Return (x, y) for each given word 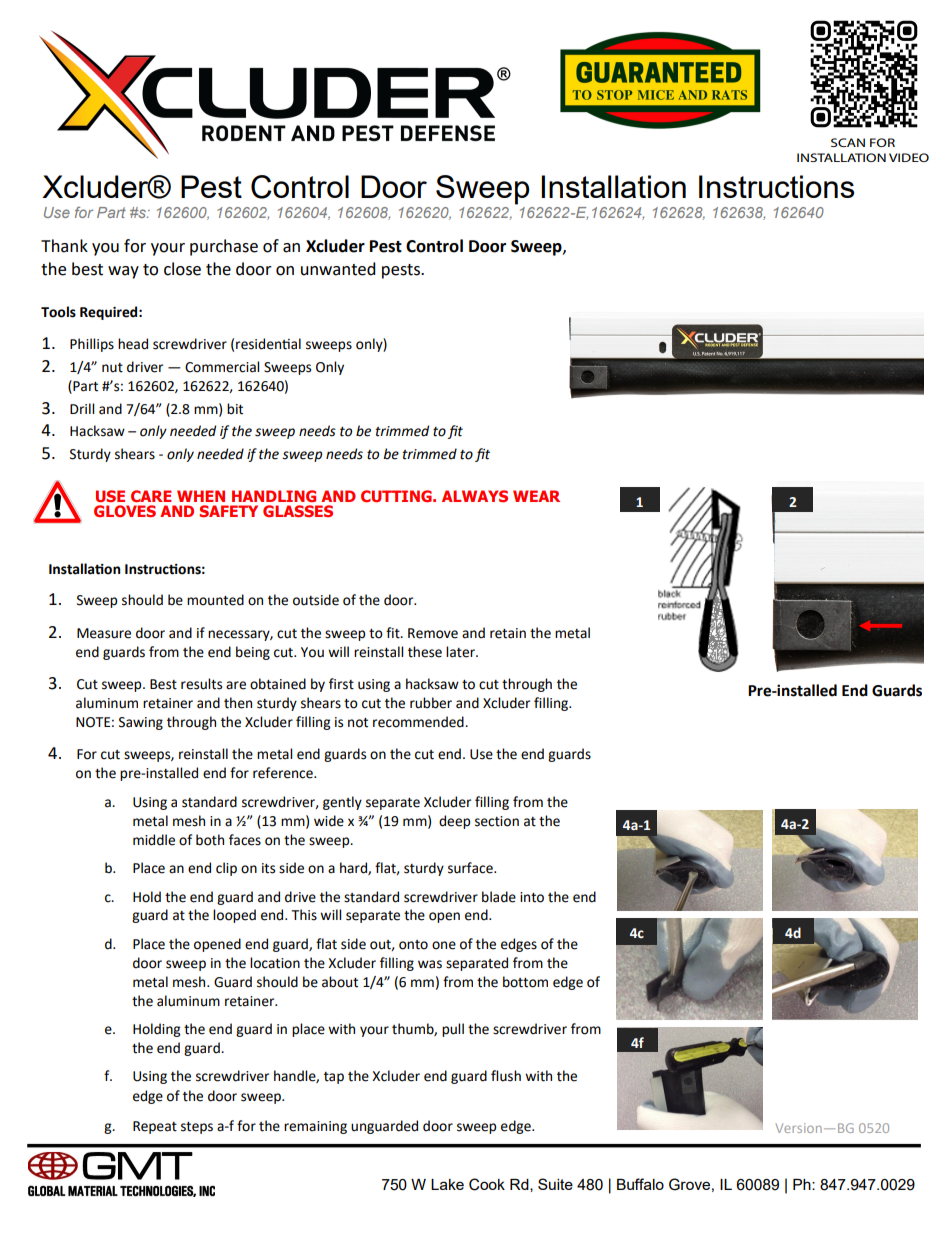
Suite (555, 1184)
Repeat (155, 1127)
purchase (224, 247)
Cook (487, 1184)
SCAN (848, 142)
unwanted (338, 269)
